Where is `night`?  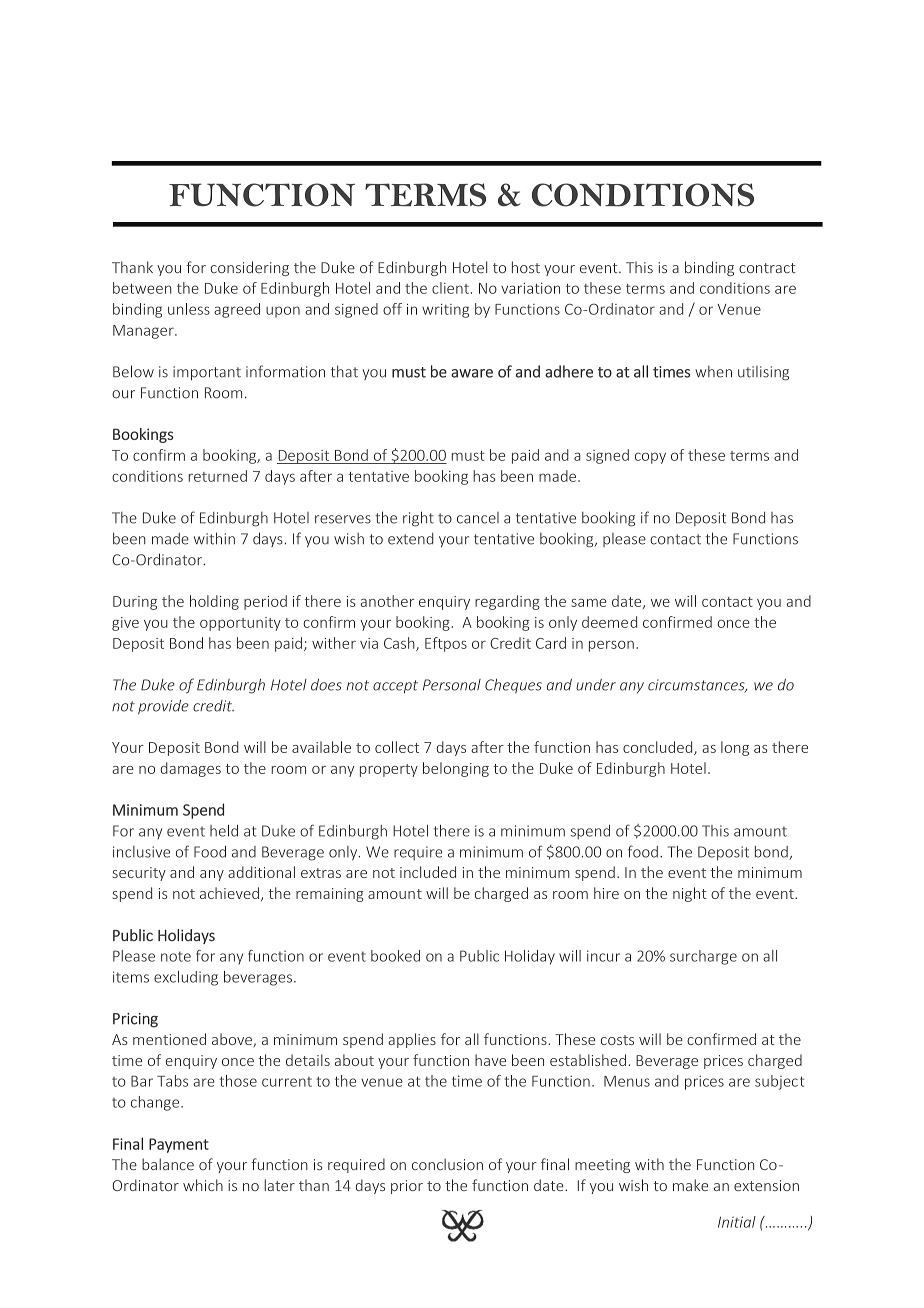
night is located at coordinates (690, 894).
